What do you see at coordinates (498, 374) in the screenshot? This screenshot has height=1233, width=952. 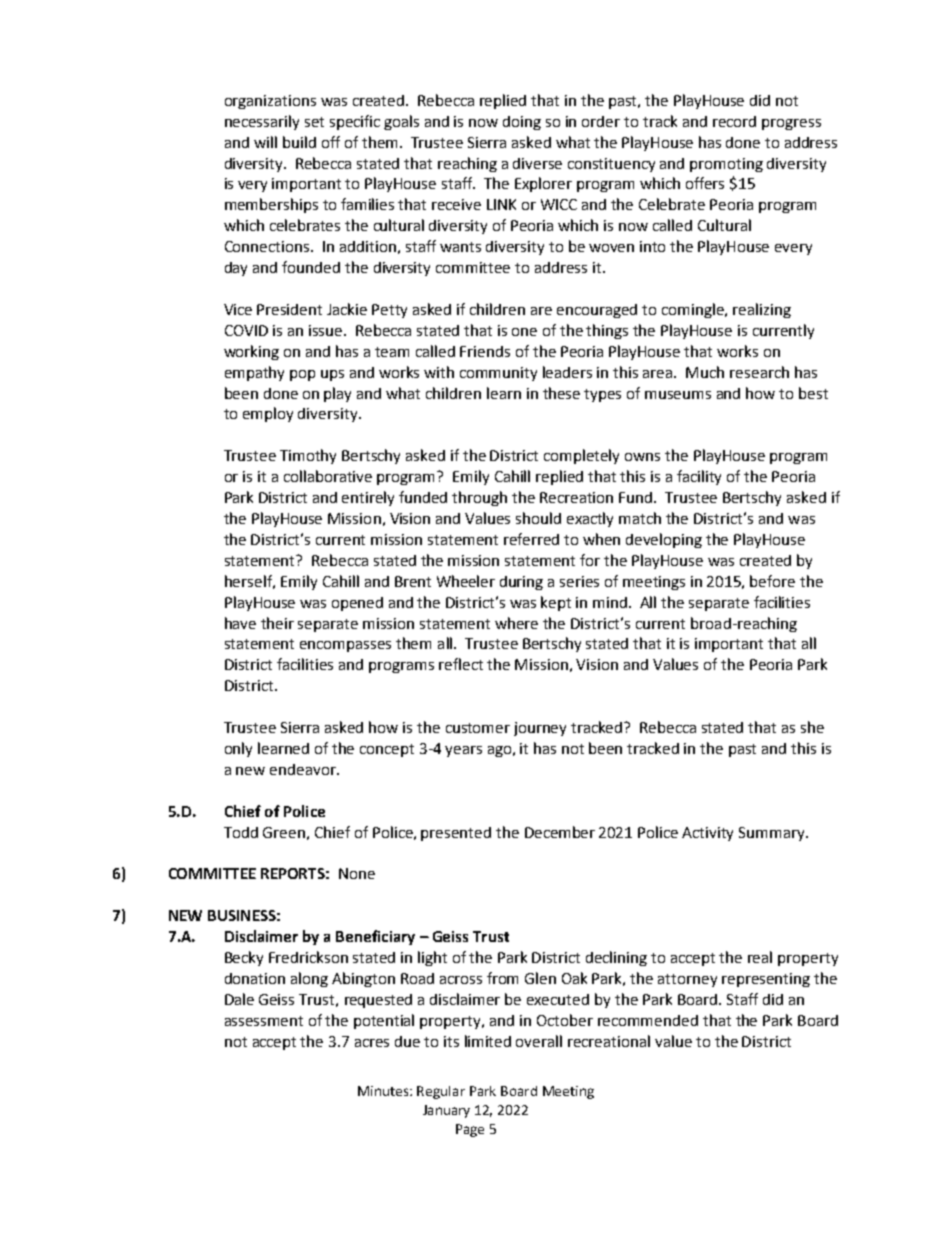 I see `community` at bounding box center [498, 374].
